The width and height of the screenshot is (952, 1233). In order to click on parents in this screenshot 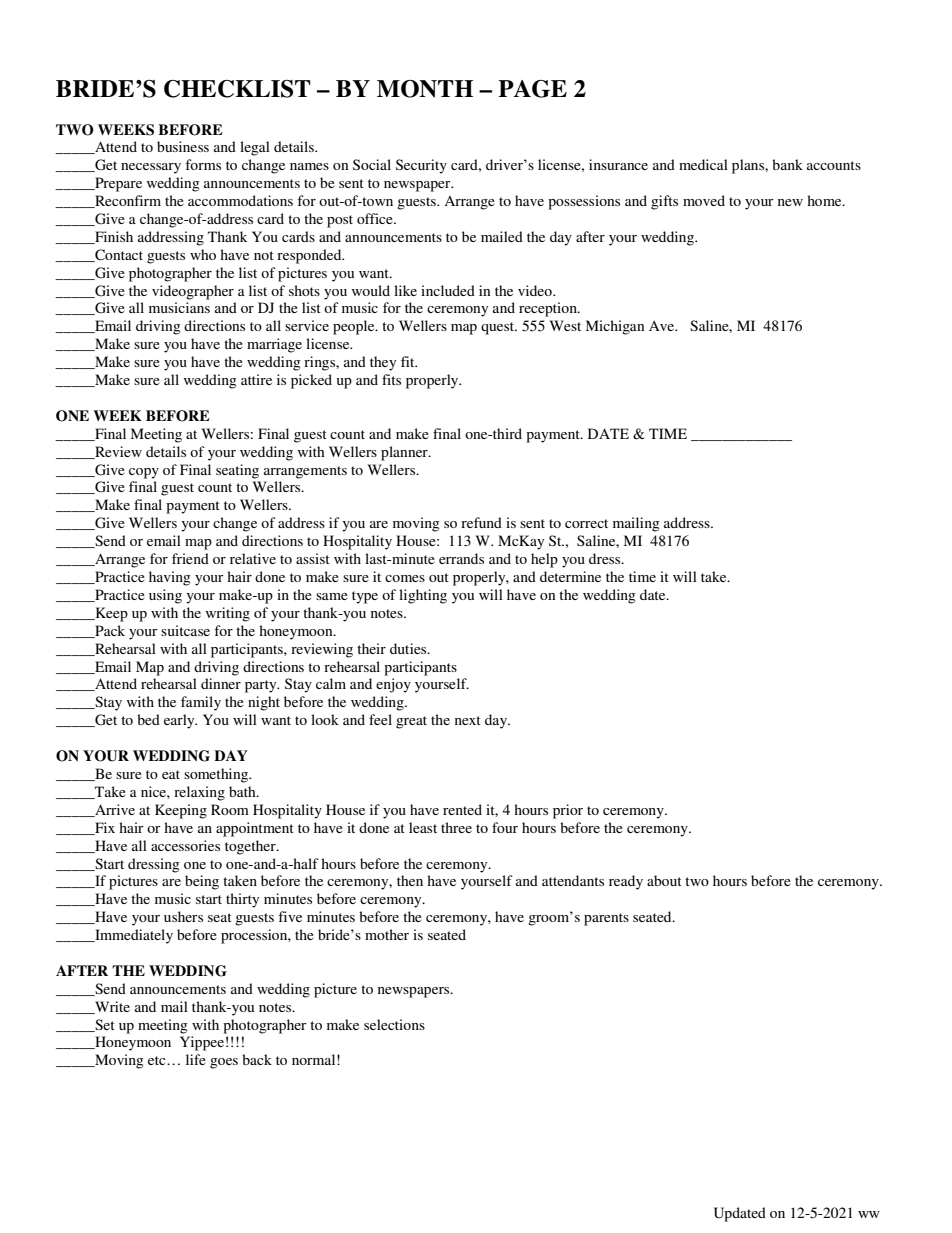, I will do `click(606, 919)`.
